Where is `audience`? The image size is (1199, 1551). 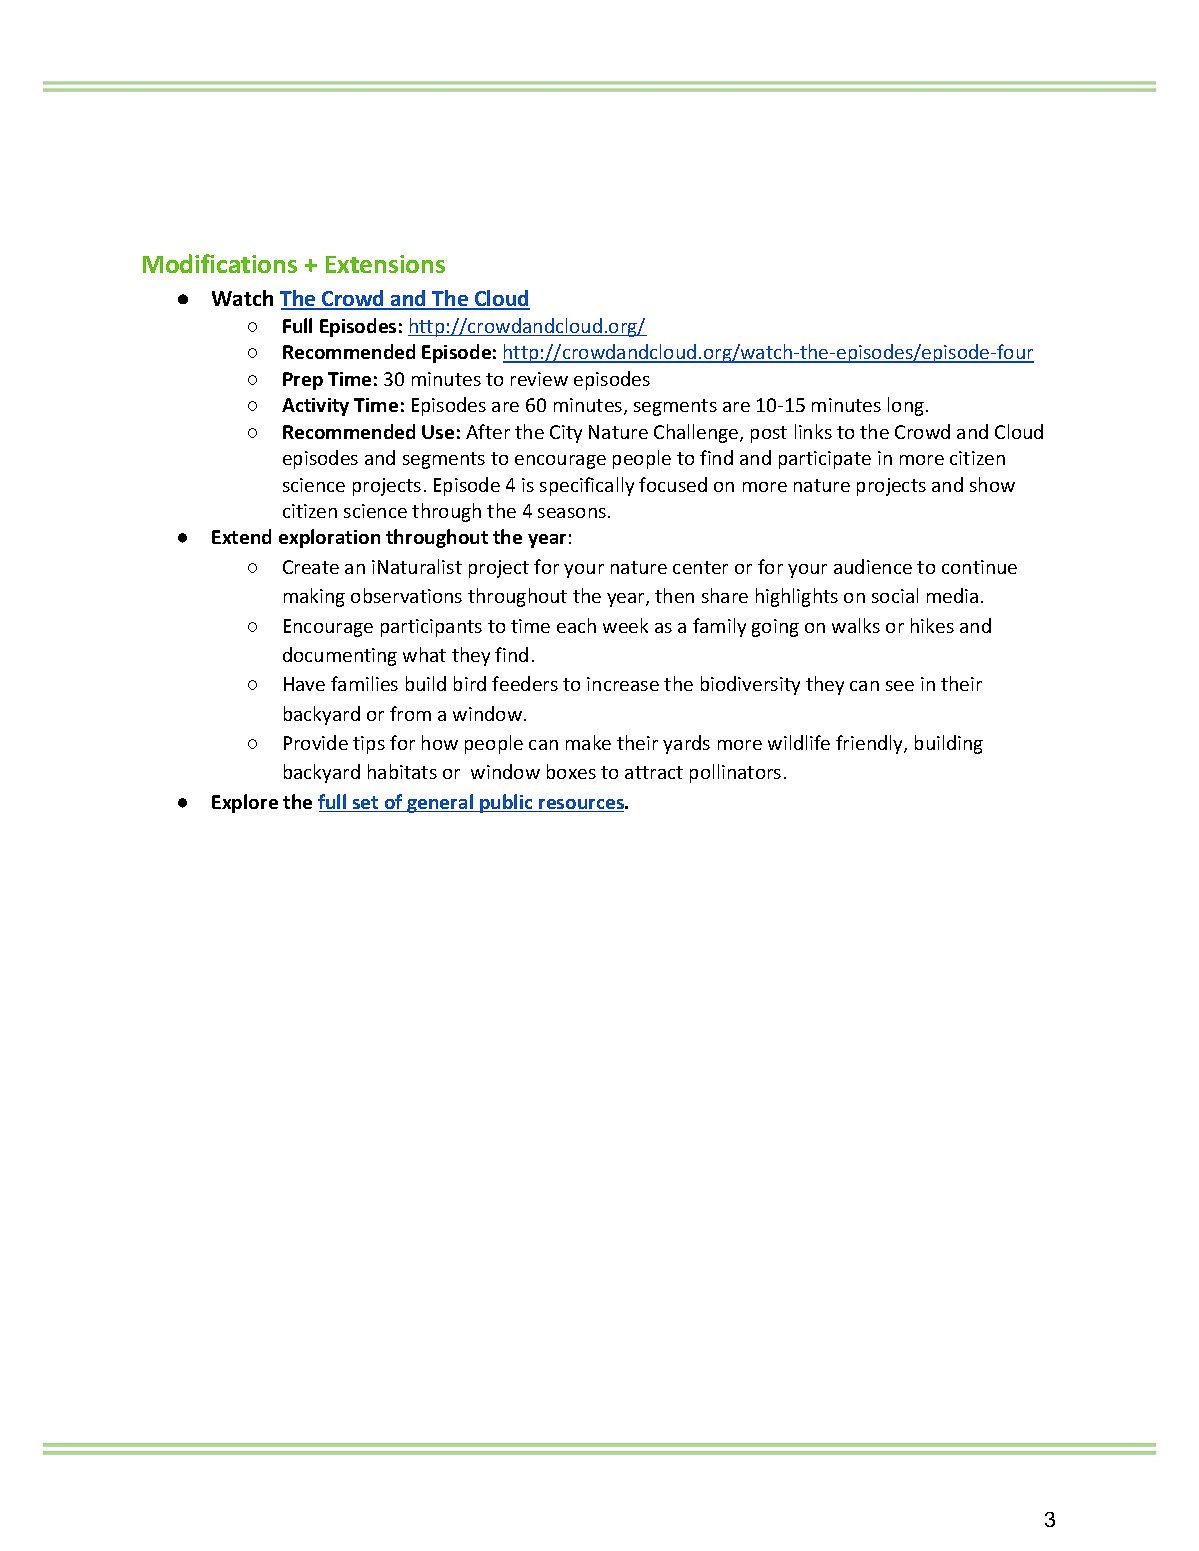
audience is located at coordinates (873, 566).
